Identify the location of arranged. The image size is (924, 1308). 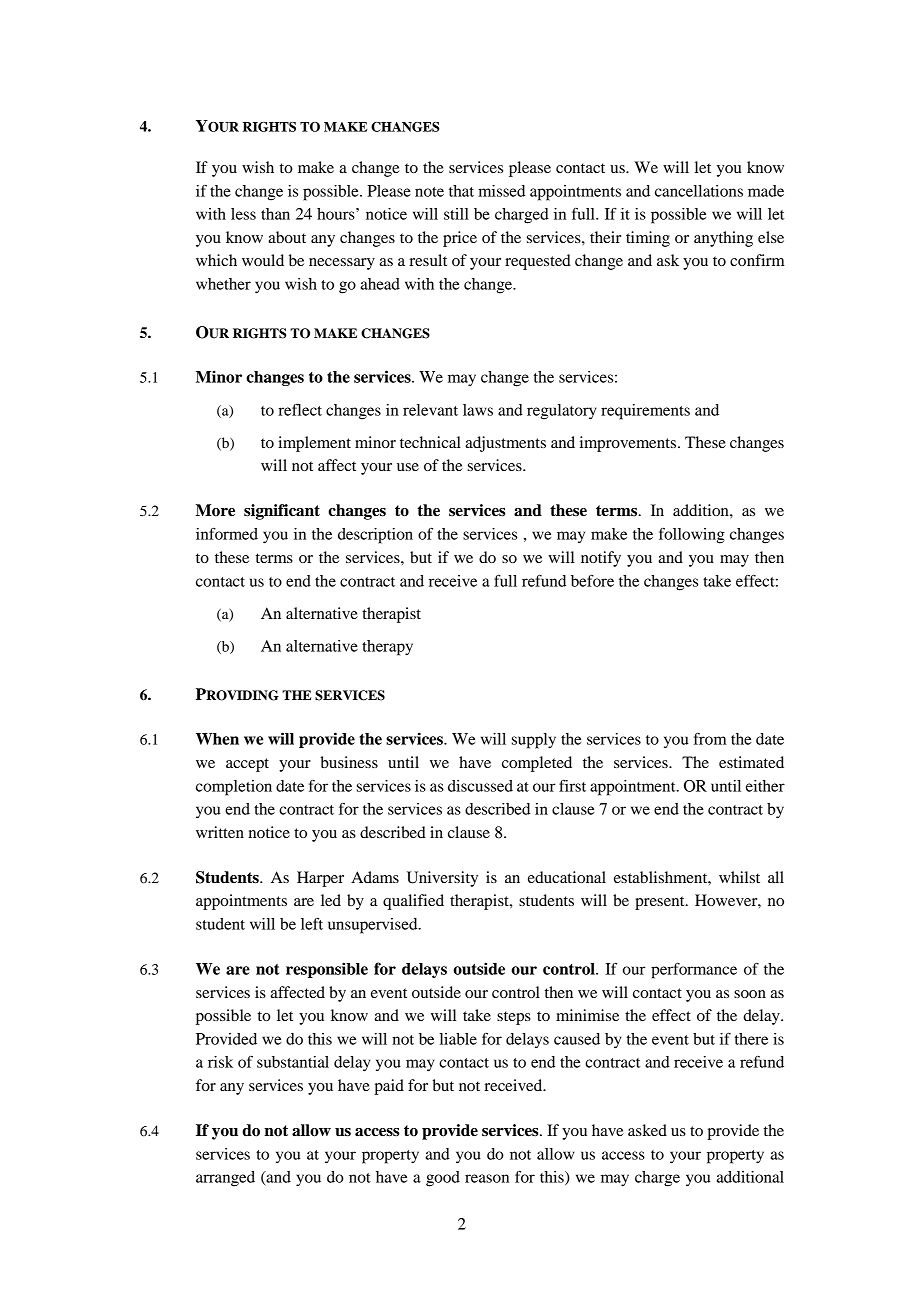
(225, 1179).
